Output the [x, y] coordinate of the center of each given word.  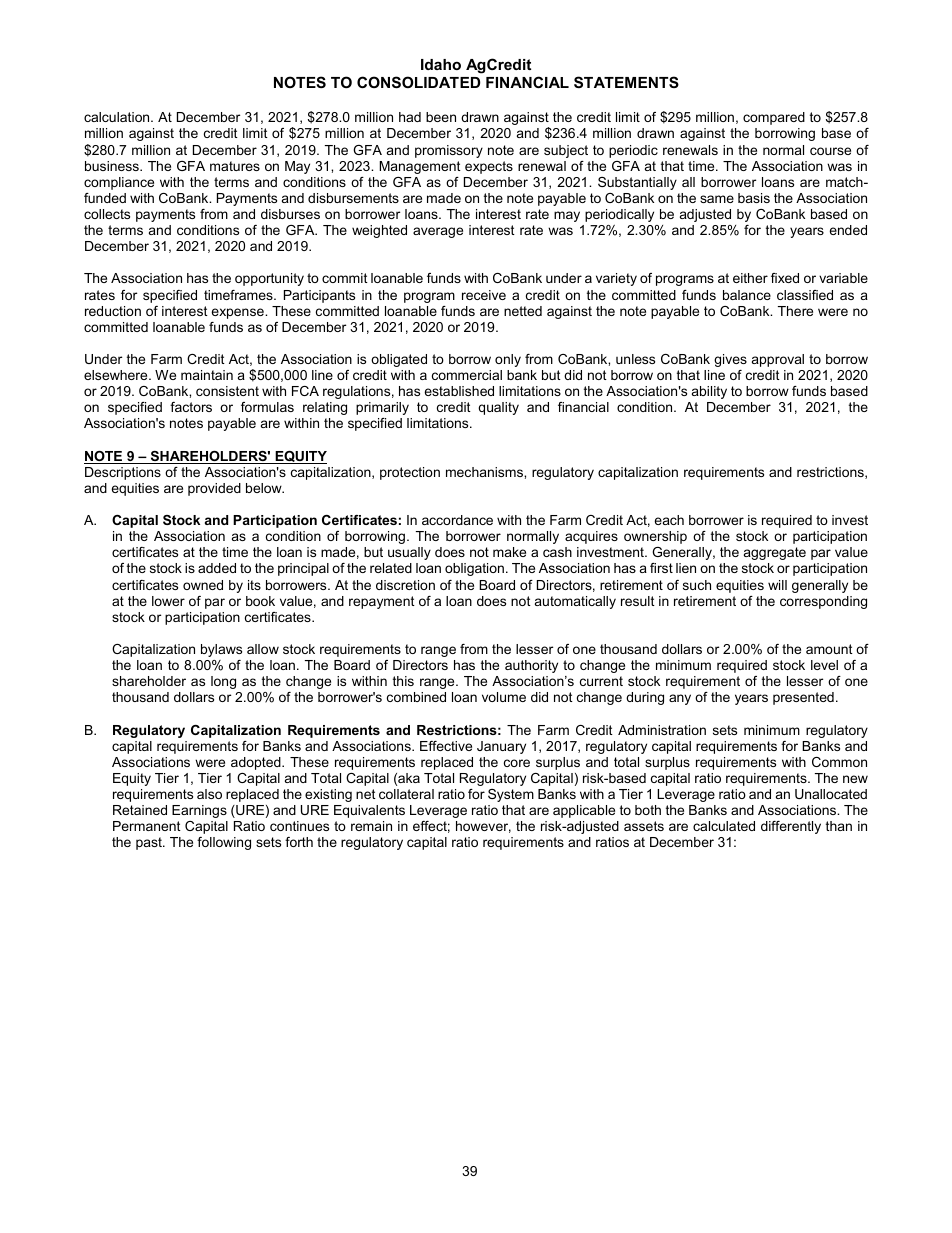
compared [774, 118]
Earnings [199, 811]
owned [203, 585]
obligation [474, 569]
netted [523, 311]
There [795, 311]
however [483, 827]
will [777, 585]
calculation [118, 117]
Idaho [441, 64]
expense [238, 313]
